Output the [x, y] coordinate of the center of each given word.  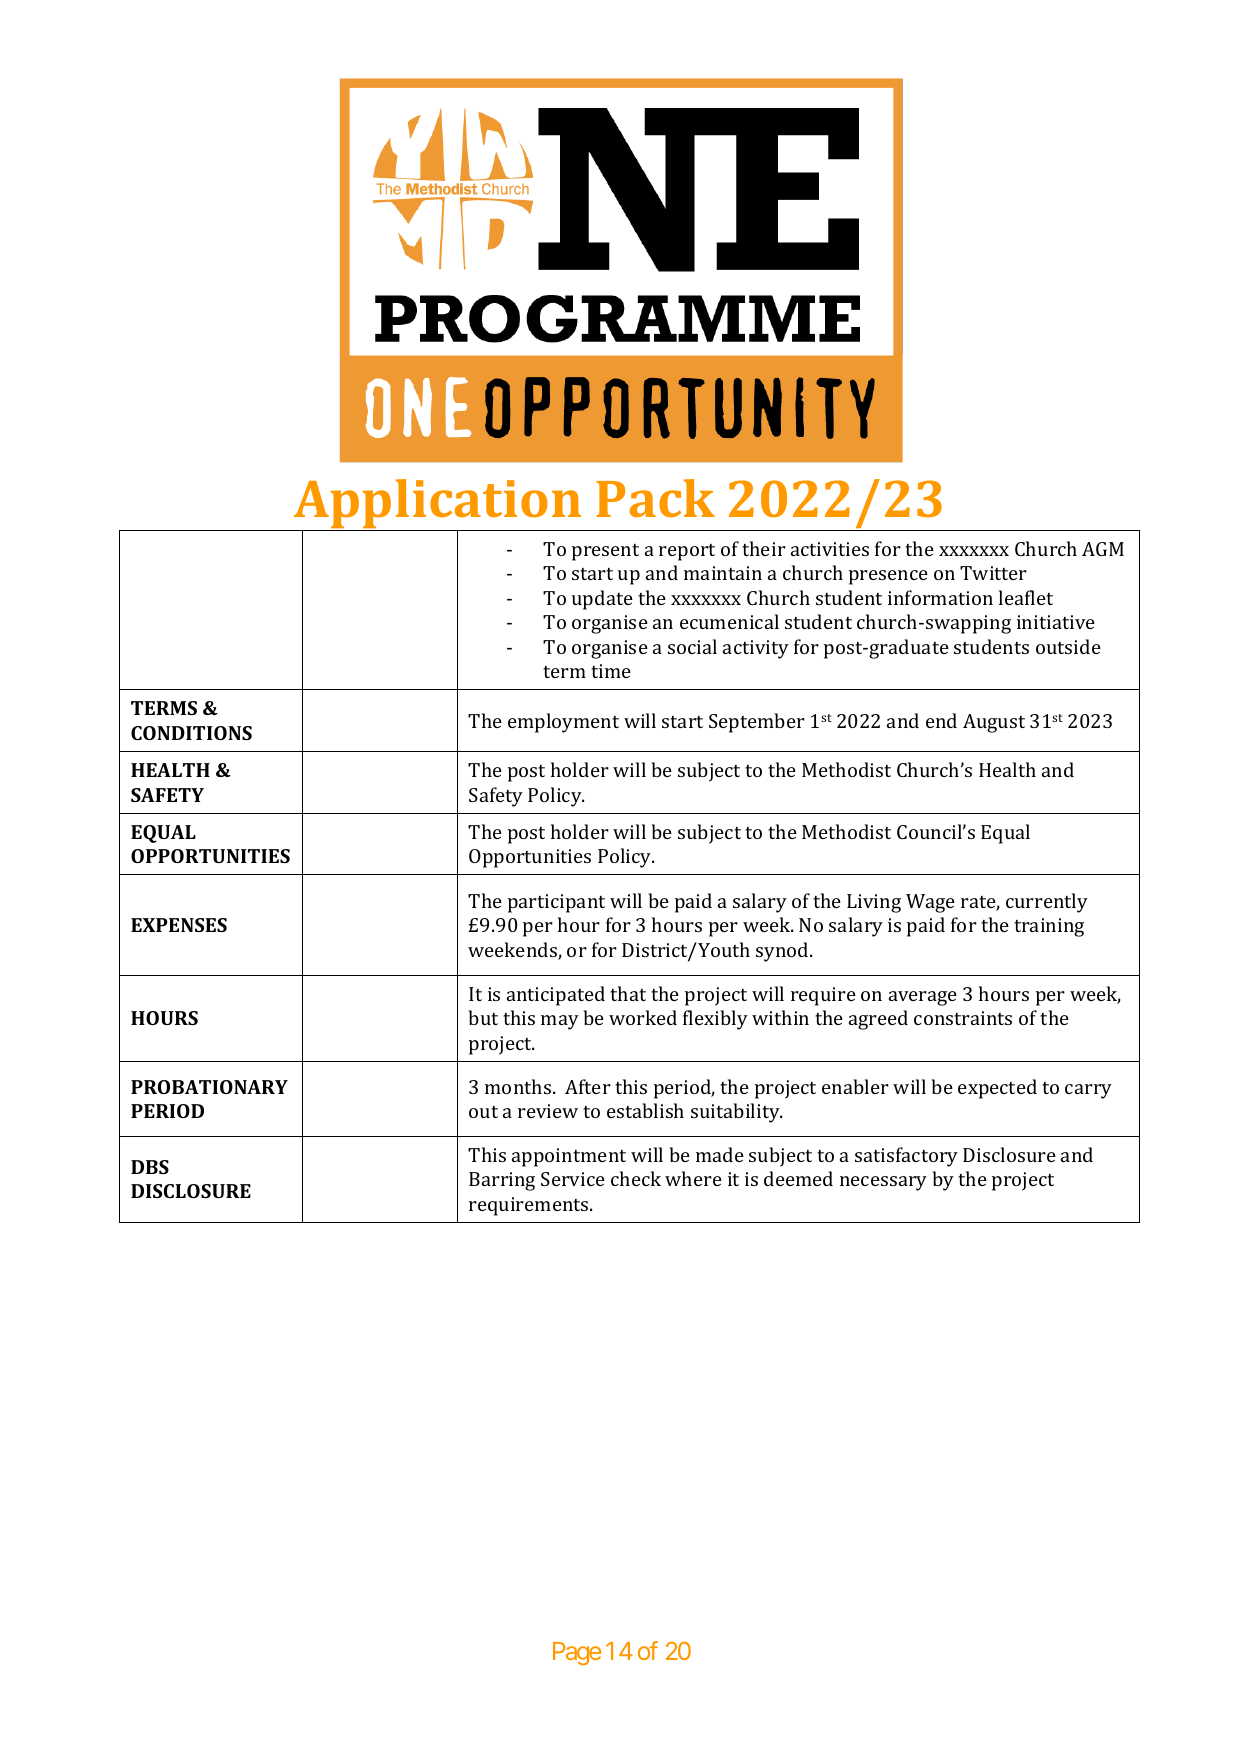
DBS [150, 1167]
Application [438, 505]
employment [563, 723]
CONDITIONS [191, 733]
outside [1068, 646]
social [692, 646]
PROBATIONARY [209, 1087]
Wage [930, 903]
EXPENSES [179, 925]
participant [556, 903]
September [757, 723]
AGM [1103, 549]
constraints [963, 1018]
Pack [655, 498]
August [994, 723]
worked [643, 1017]
